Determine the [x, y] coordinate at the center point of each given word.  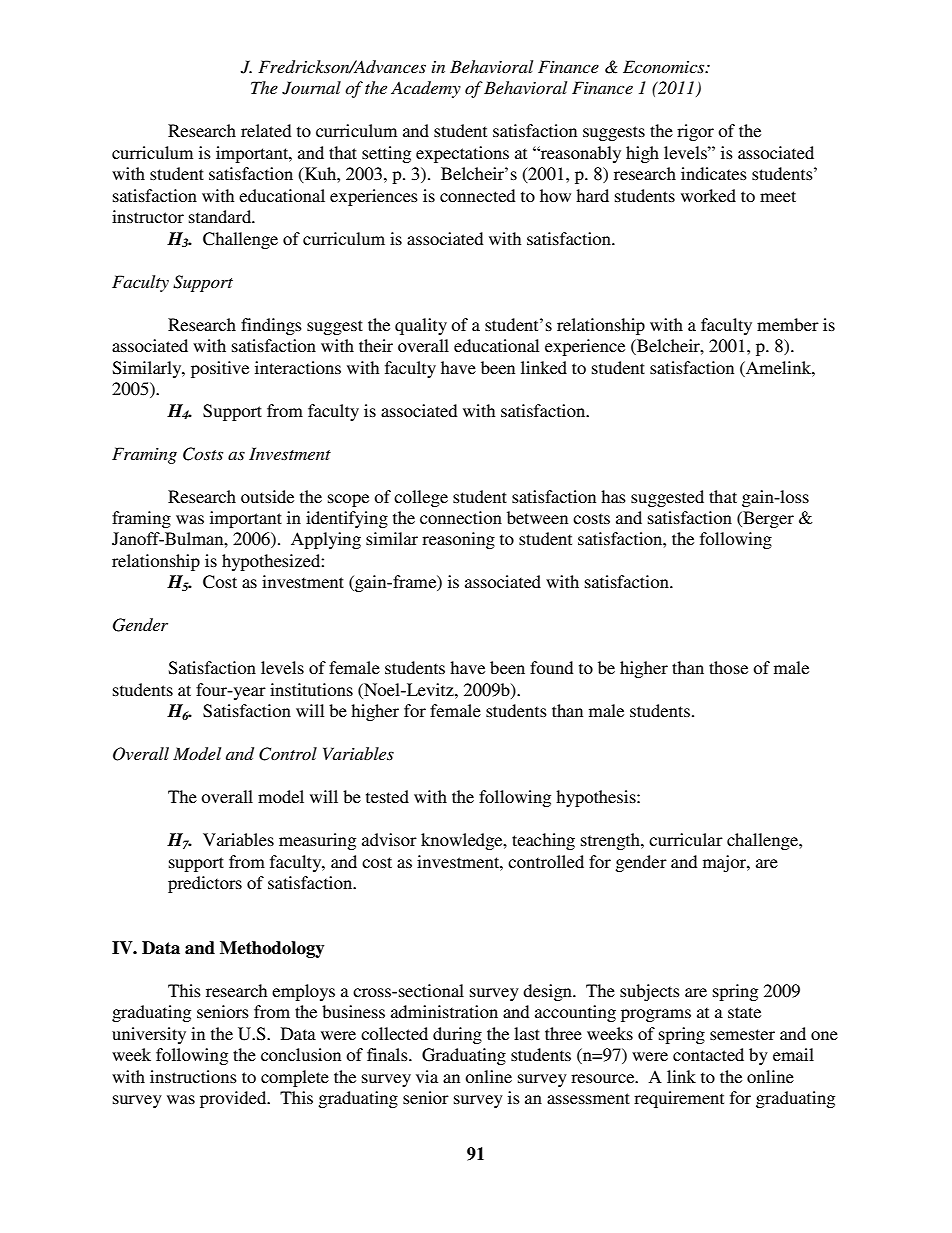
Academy [426, 89]
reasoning [458, 540]
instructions [193, 1076]
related [266, 130]
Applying [326, 540]
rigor [695, 132]
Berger [767, 519]
